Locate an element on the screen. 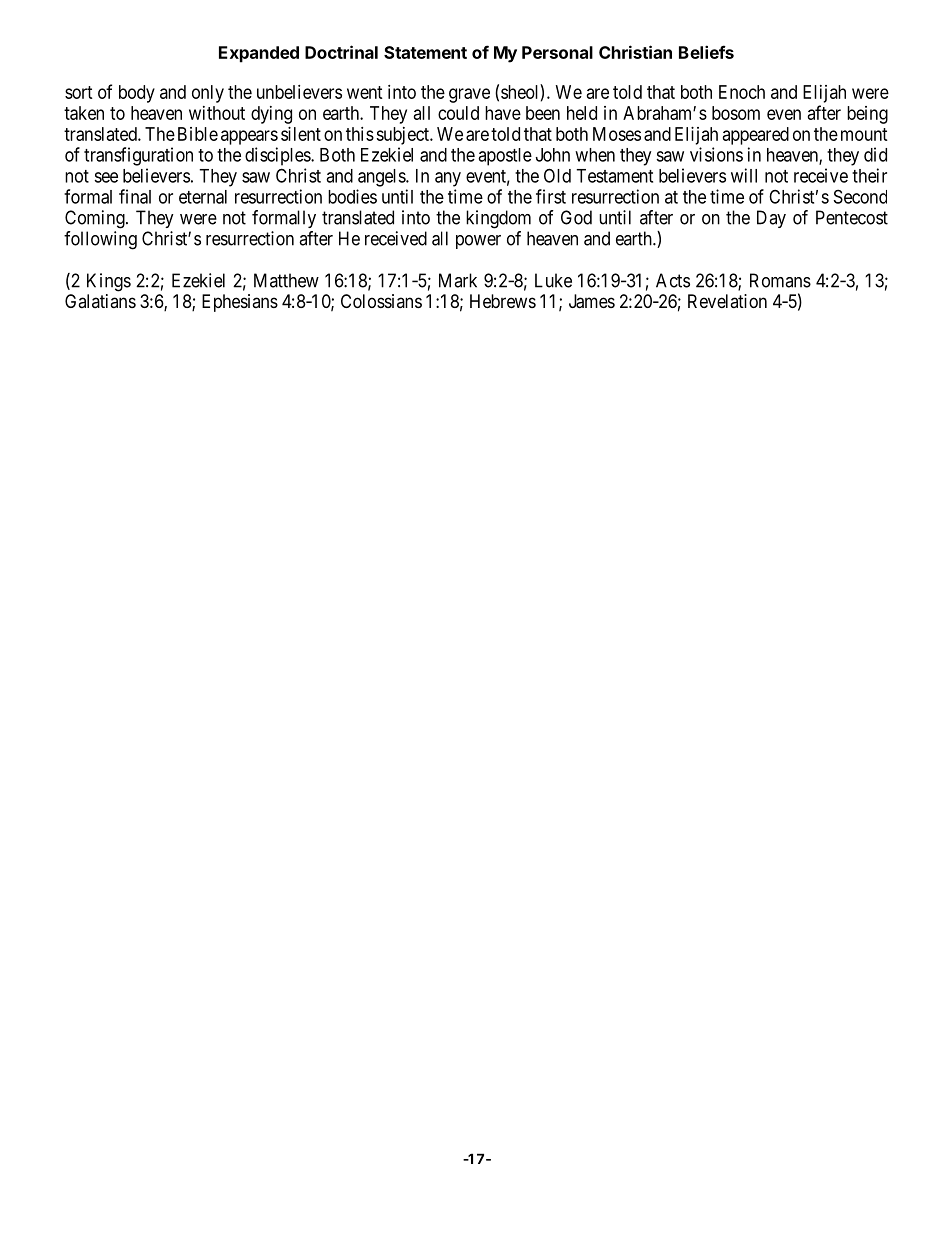  Hebrews is located at coordinates (503, 301).
